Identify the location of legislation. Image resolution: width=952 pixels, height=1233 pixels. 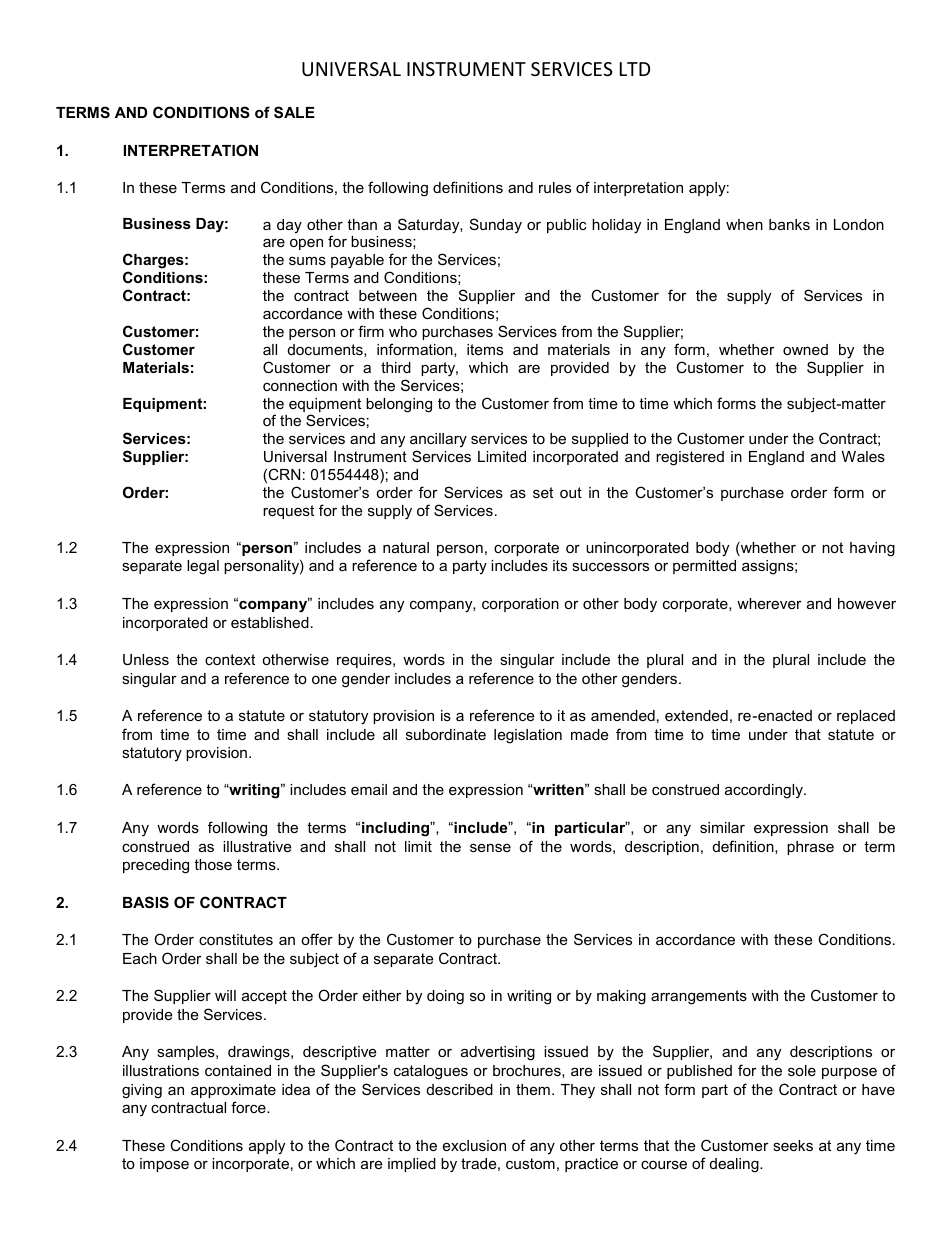
(528, 736).
